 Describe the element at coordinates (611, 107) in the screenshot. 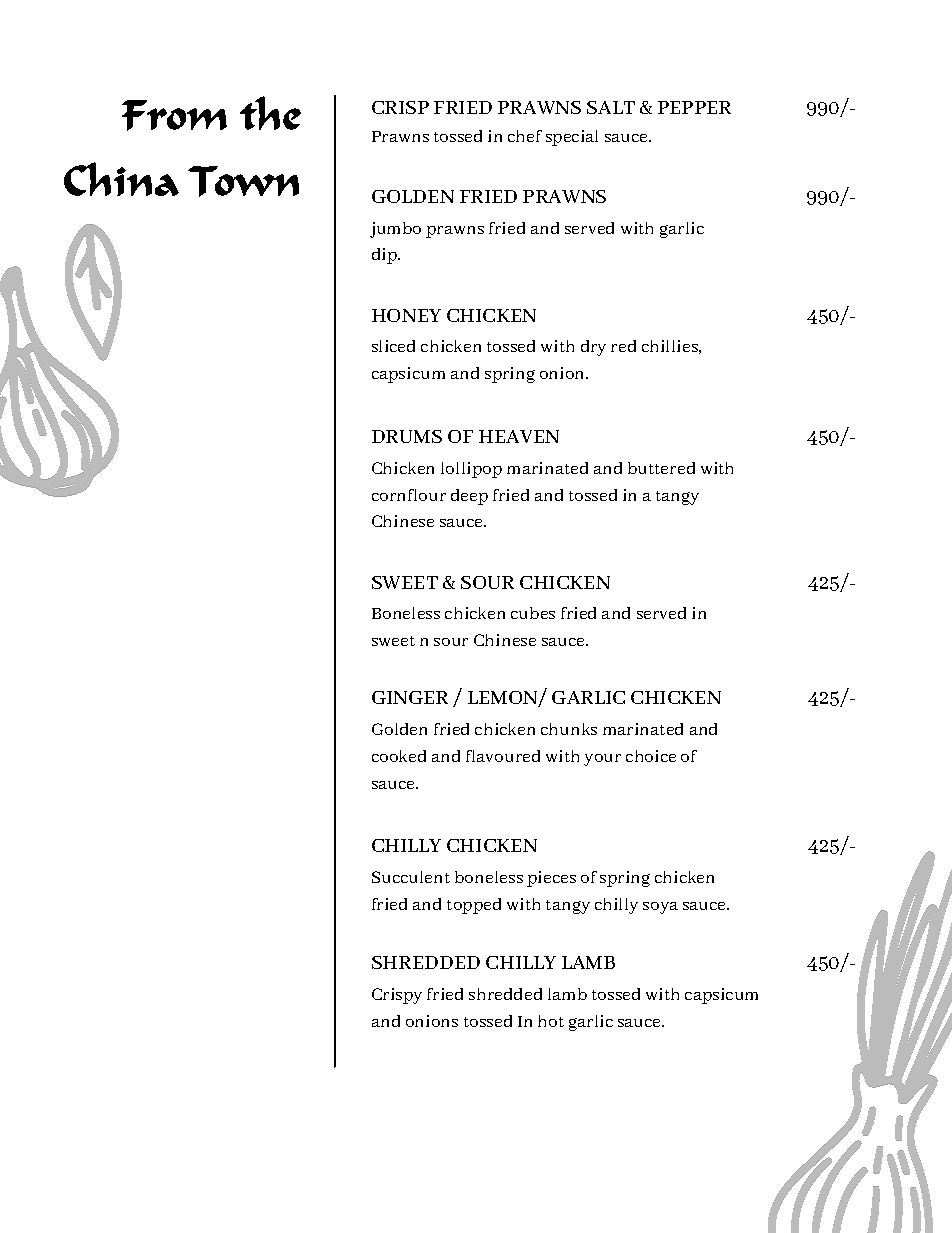

I see `SALT` at that location.
